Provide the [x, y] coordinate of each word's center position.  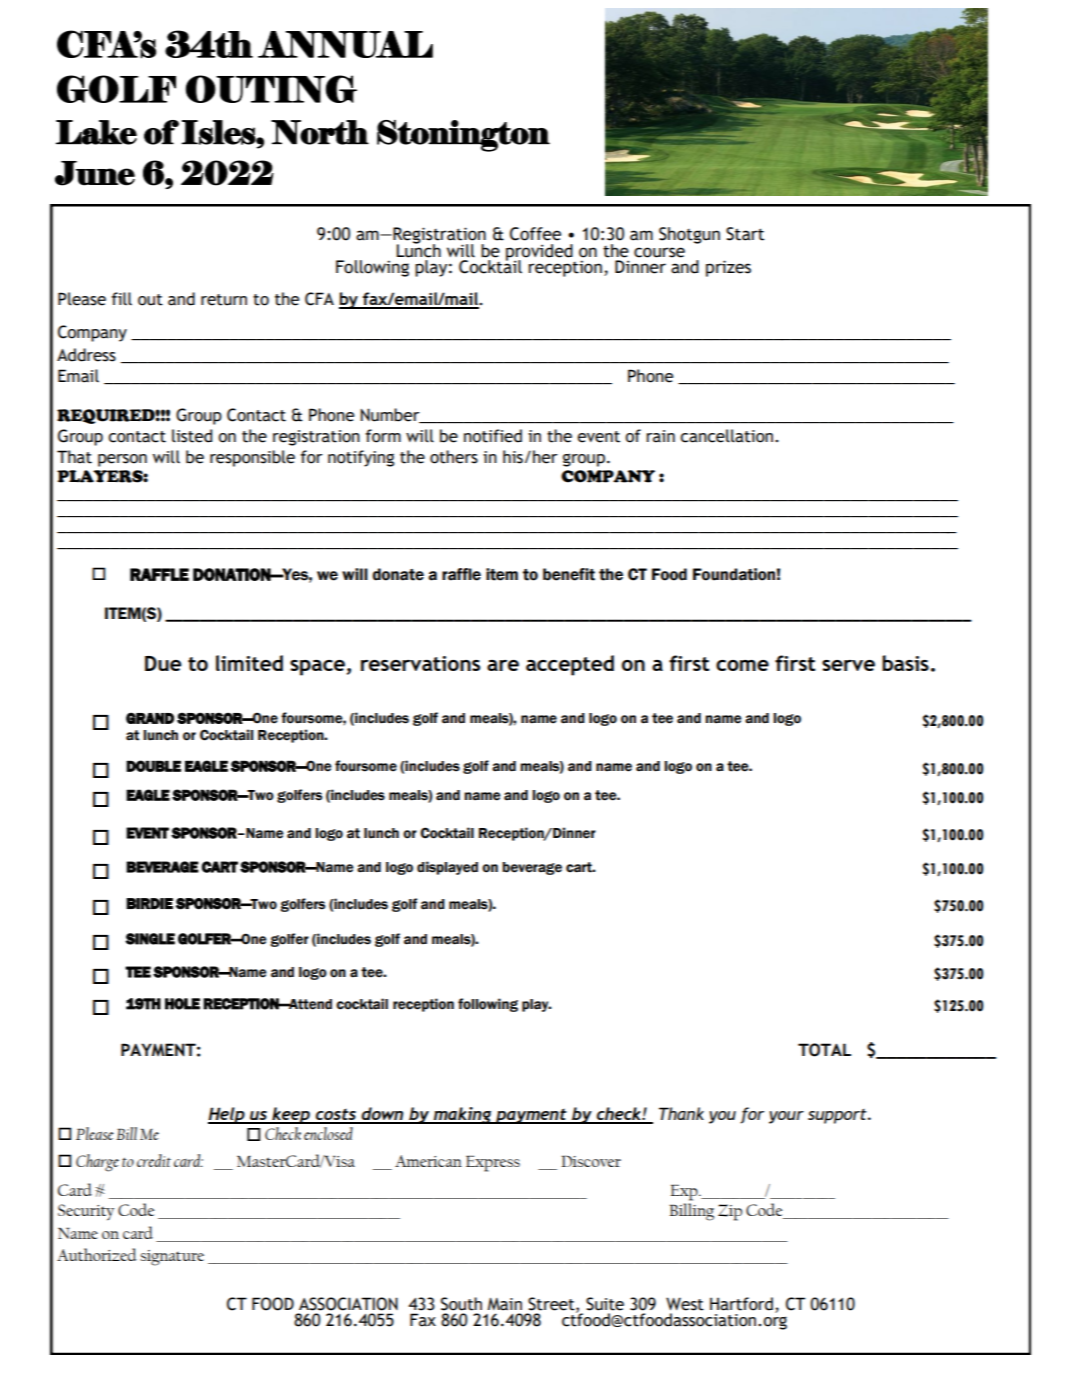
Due [163, 663]
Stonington [463, 136]
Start [745, 234]
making [463, 1115]
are [503, 665]
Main [505, 1304]
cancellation [726, 436]
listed [192, 436]
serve [848, 665]
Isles [219, 132]
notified [493, 436]
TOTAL [824, 1050]
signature [172, 1258]
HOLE [182, 1004]
